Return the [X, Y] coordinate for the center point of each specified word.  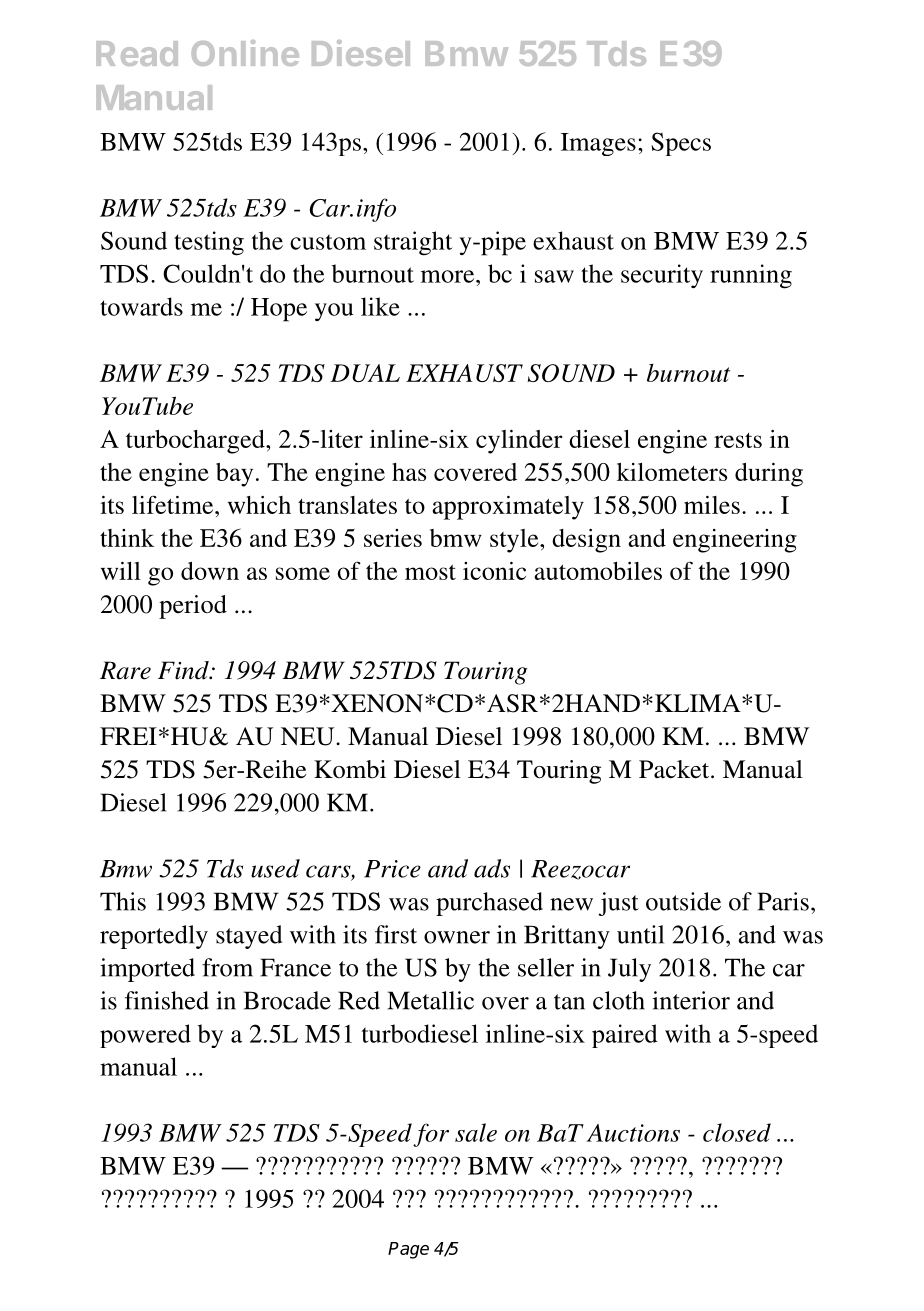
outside [683, 901]
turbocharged [196, 442]
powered [145, 1036]
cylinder [519, 442]
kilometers [672, 472]
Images [598, 144]
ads [492, 868]
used [275, 868]
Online [245, 53]
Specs [681, 144]
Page [408, 1250]
